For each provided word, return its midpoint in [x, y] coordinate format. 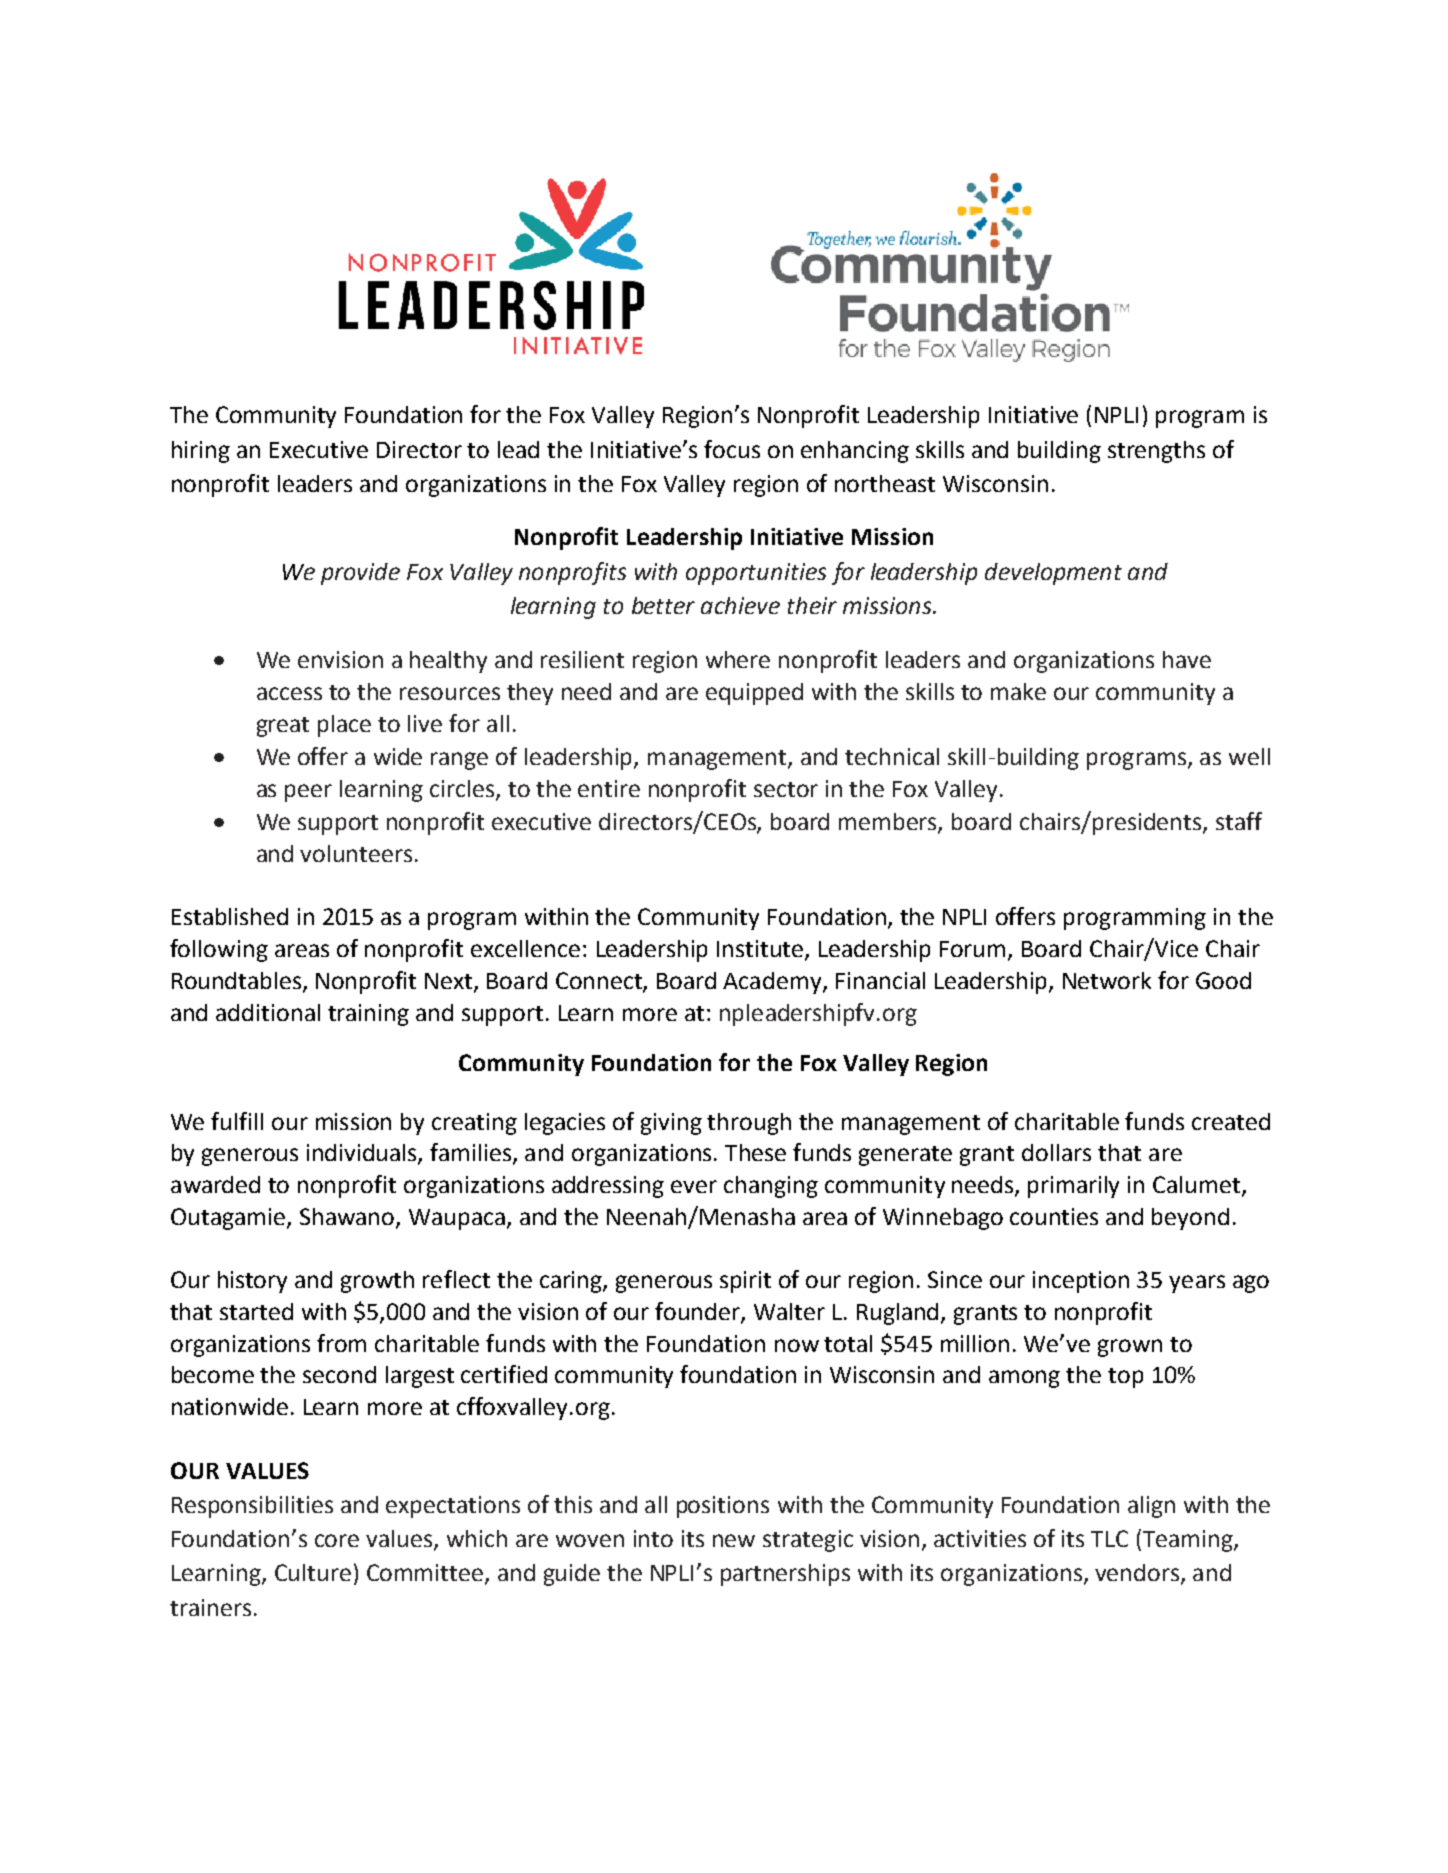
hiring [201, 452]
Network [1107, 980]
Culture [313, 1572]
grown [1130, 1348]
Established [230, 916]
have [1187, 659]
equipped [754, 694]
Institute [761, 950]
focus [732, 449]
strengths [1156, 452]
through [749, 1124]
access [289, 693]
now [797, 1345]
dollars [1056, 1152]
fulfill [237, 1121]
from [341, 1343]
